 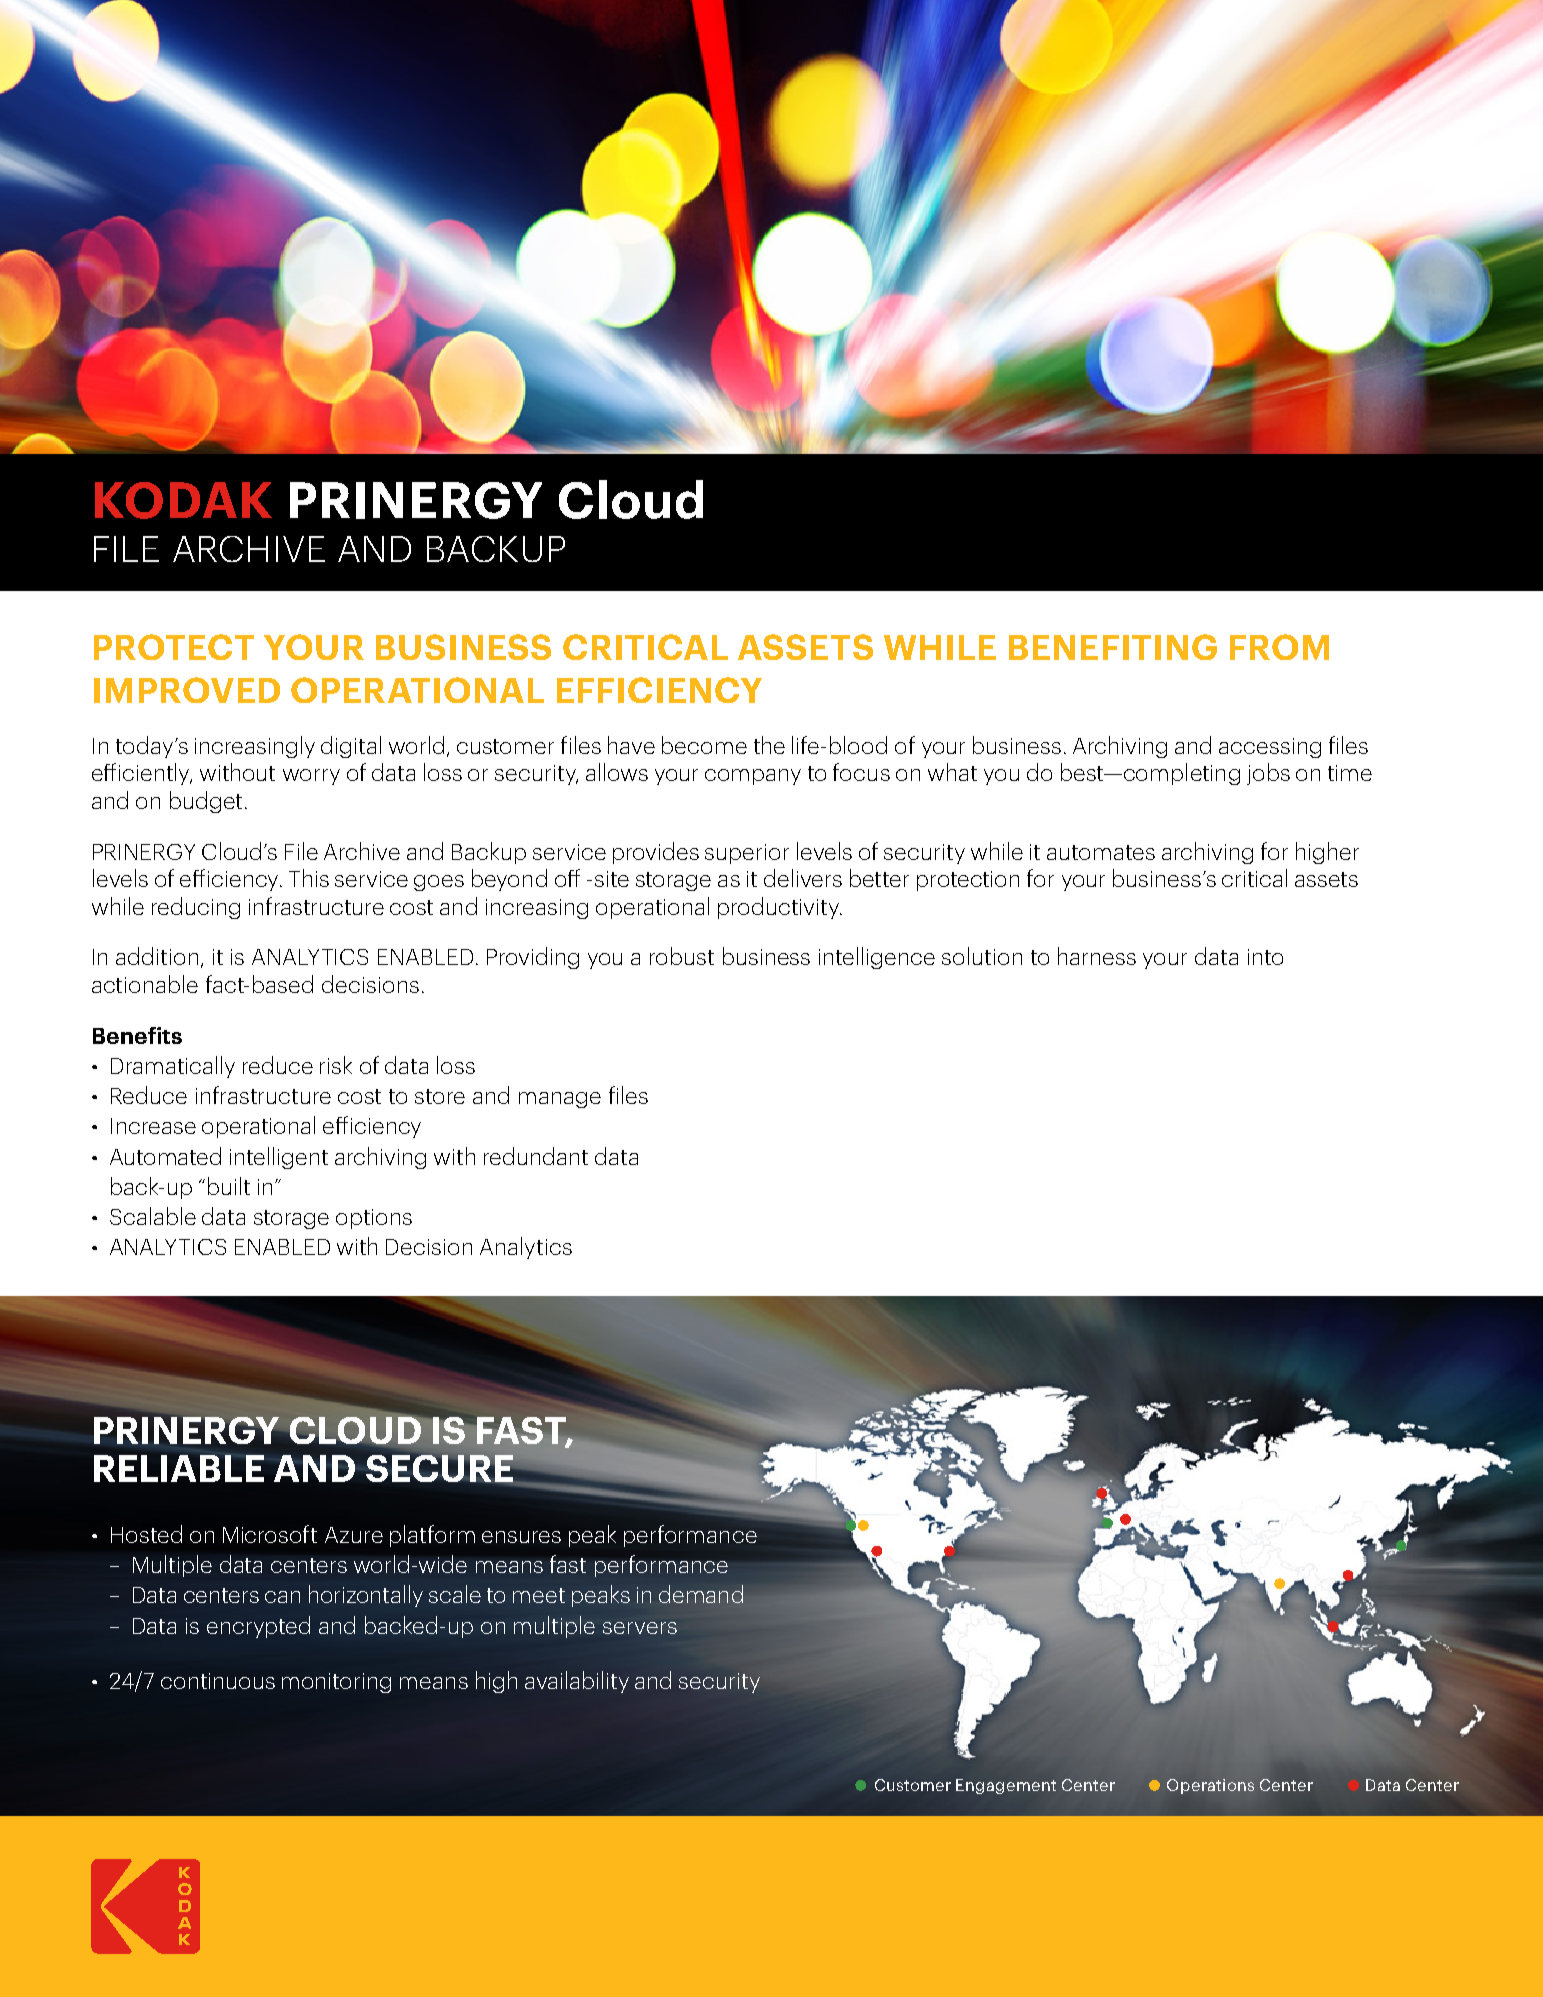 I want to click on into, so click(x=1265, y=957).
